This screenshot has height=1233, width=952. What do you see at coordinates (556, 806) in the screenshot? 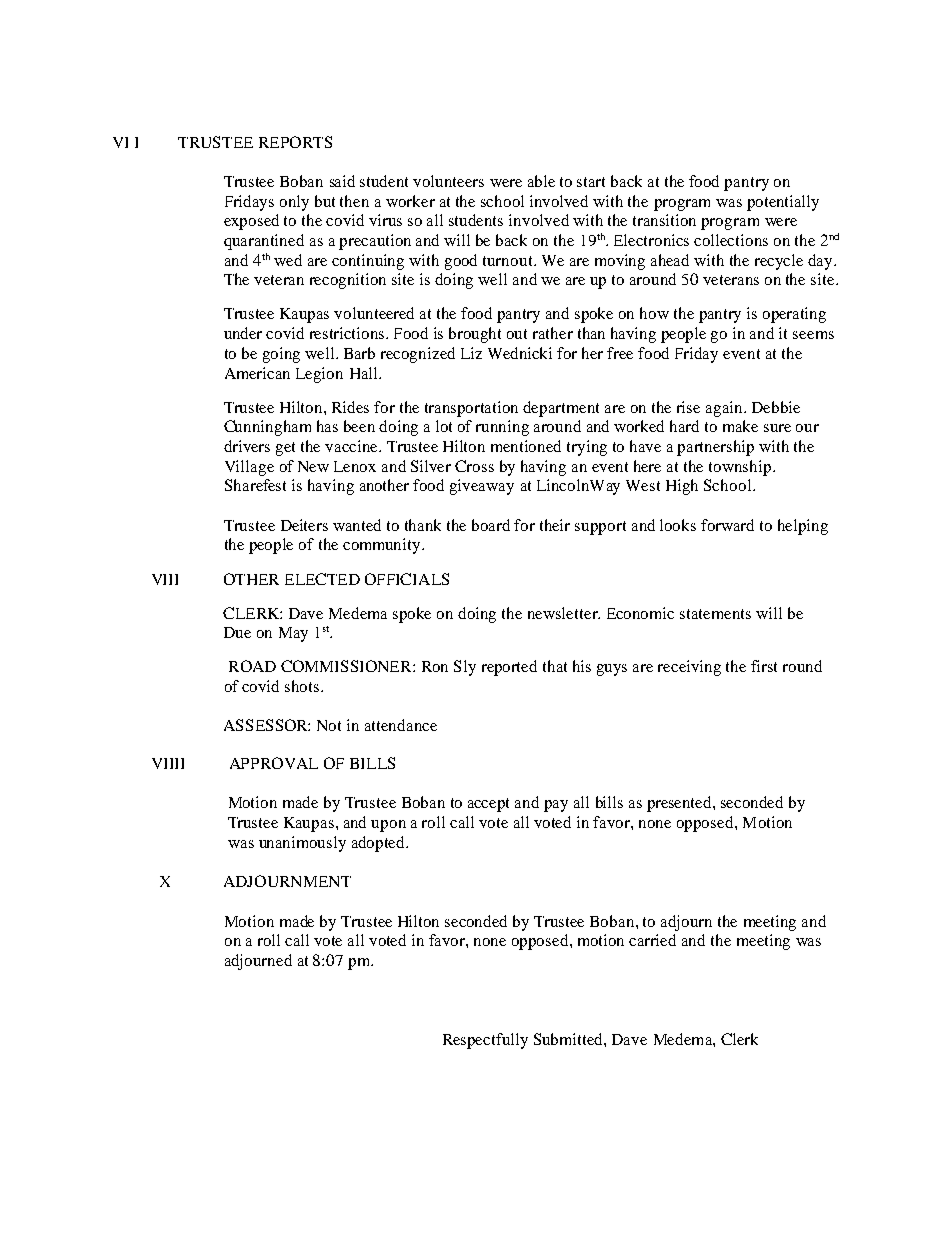
I see `pay` at bounding box center [556, 806].
